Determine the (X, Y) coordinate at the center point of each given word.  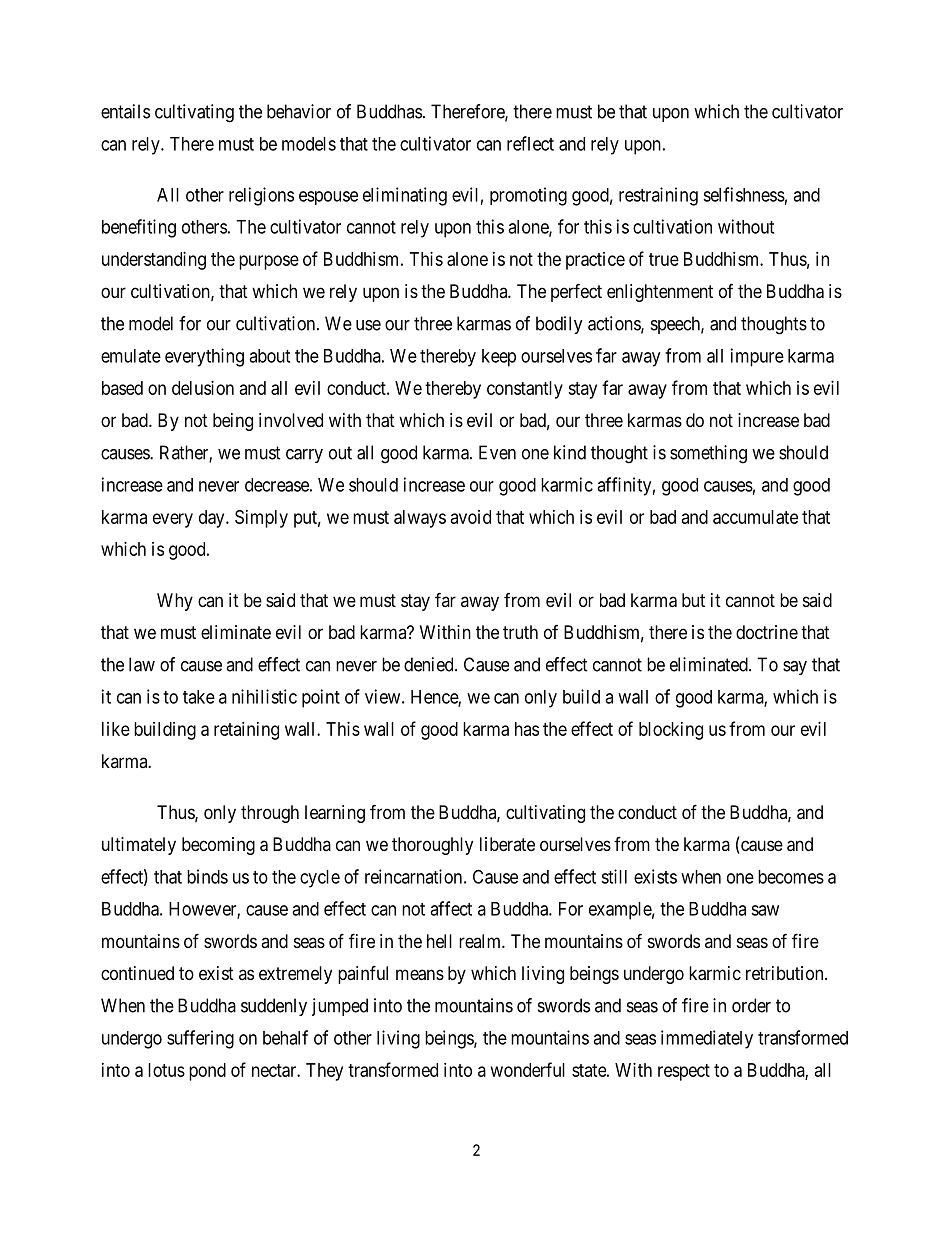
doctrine (767, 632)
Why (175, 602)
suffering (200, 1039)
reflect (530, 143)
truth (520, 632)
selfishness (744, 194)
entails (125, 111)
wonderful (528, 1069)
